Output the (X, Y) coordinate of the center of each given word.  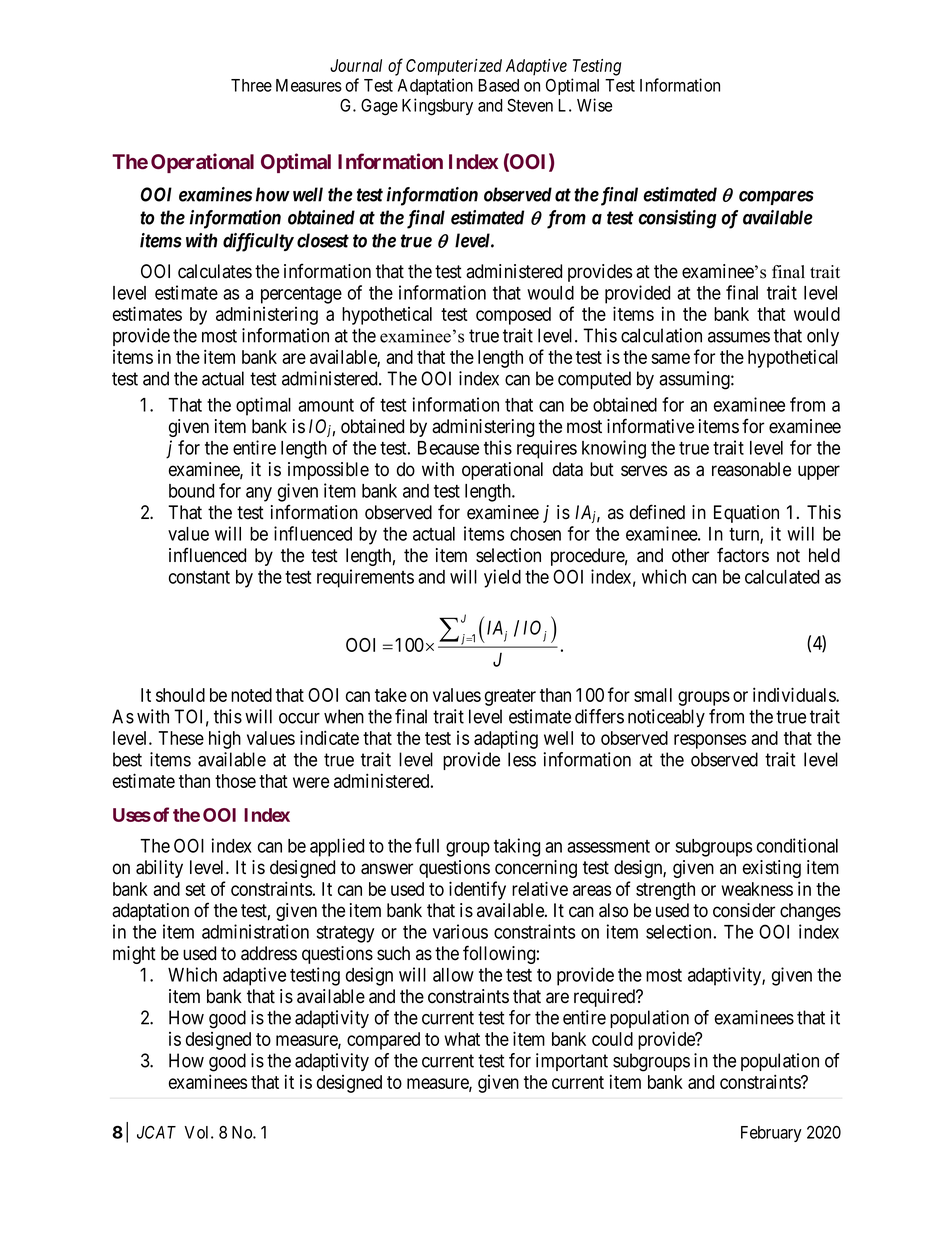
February (771, 1134)
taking (517, 847)
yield (502, 578)
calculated (782, 577)
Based (498, 85)
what (462, 1039)
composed (513, 316)
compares (776, 198)
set (195, 889)
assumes (739, 337)
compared (383, 1041)
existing (772, 869)
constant (199, 577)
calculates (215, 271)
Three (251, 85)
